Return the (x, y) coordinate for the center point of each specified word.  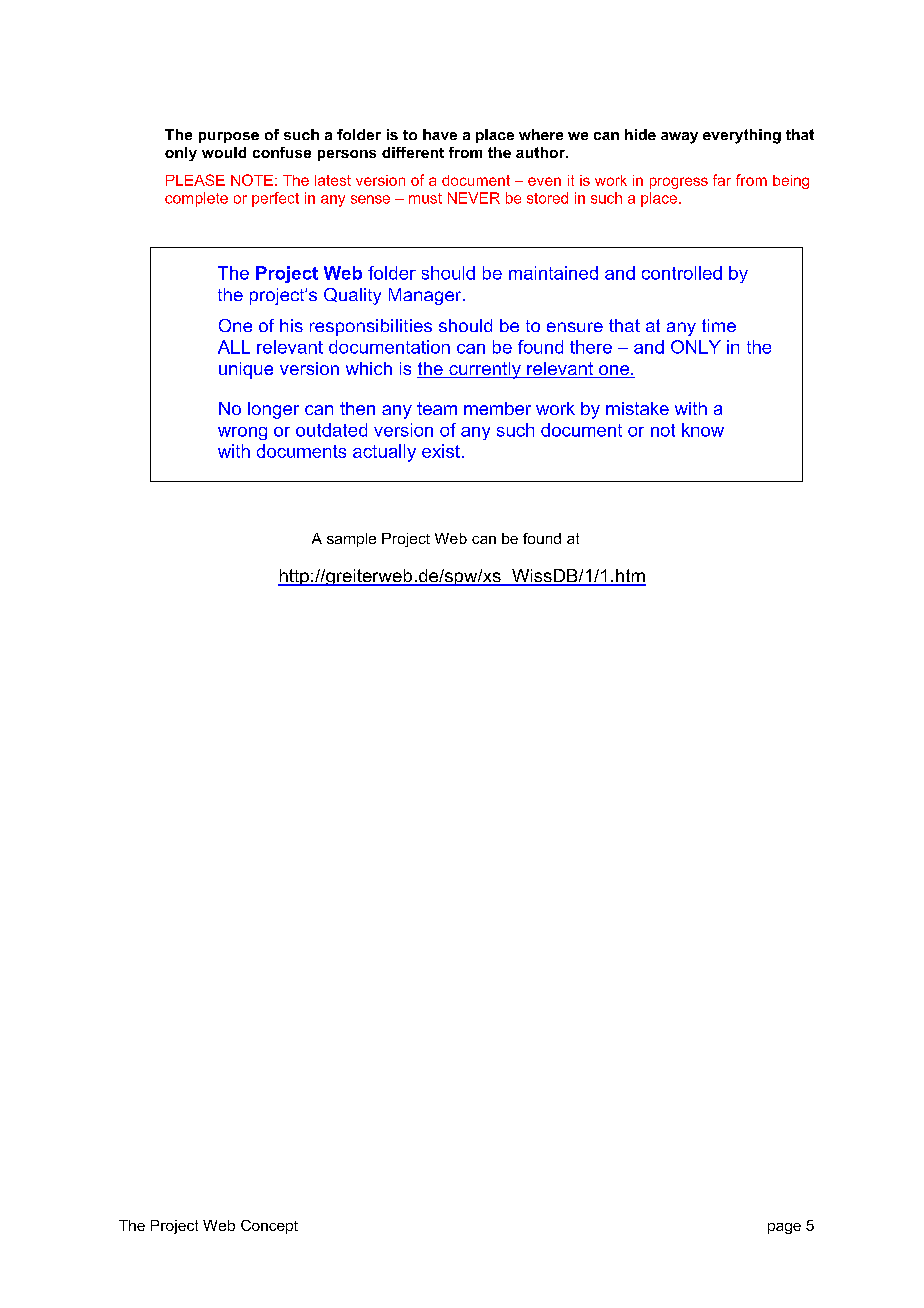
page (784, 1228)
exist (441, 451)
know (703, 430)
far (722, 180)
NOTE (252, 180)
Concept (269, 1227)
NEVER (474, 198)
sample (351, 540)
